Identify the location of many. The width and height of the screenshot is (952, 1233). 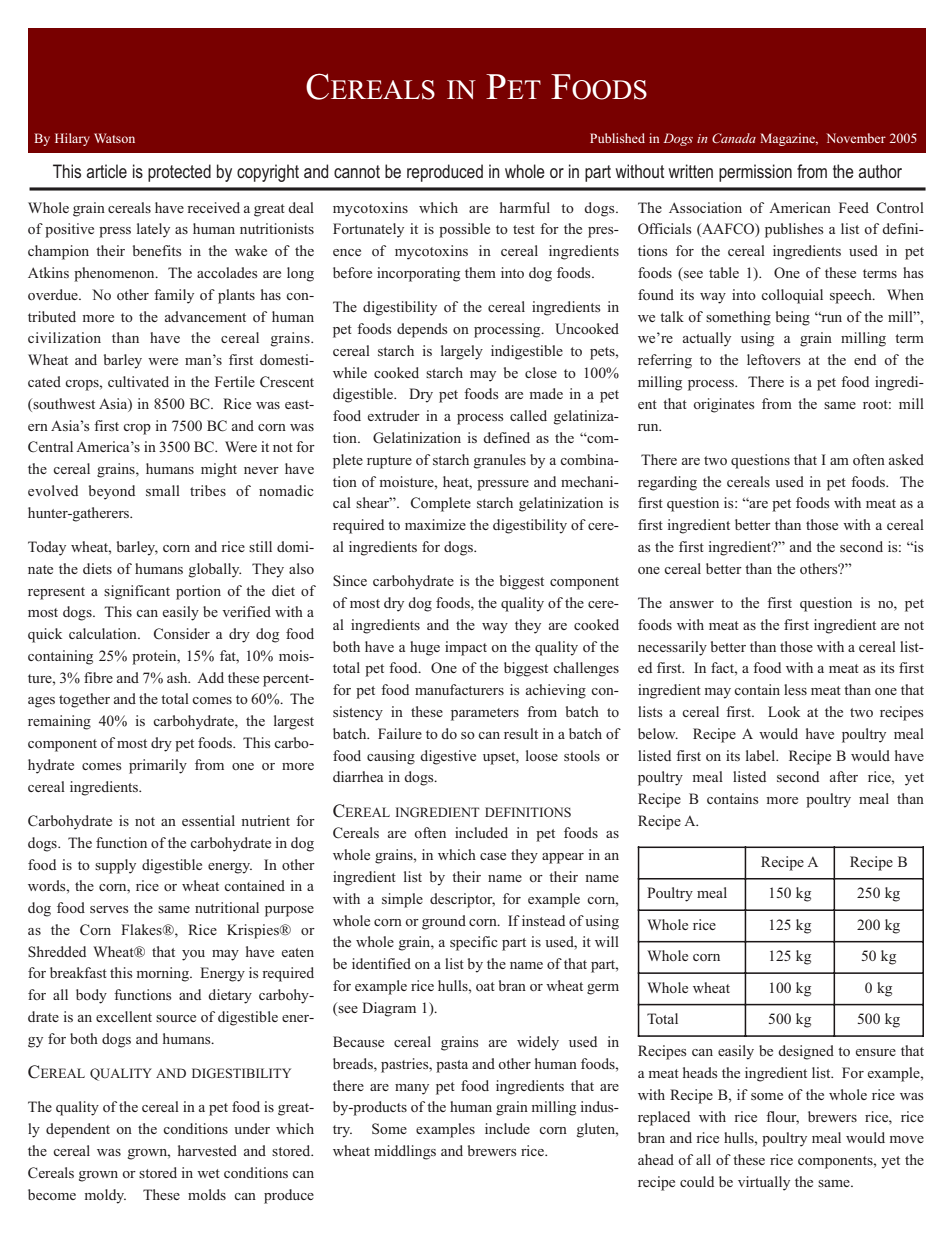
(412, 1089).
